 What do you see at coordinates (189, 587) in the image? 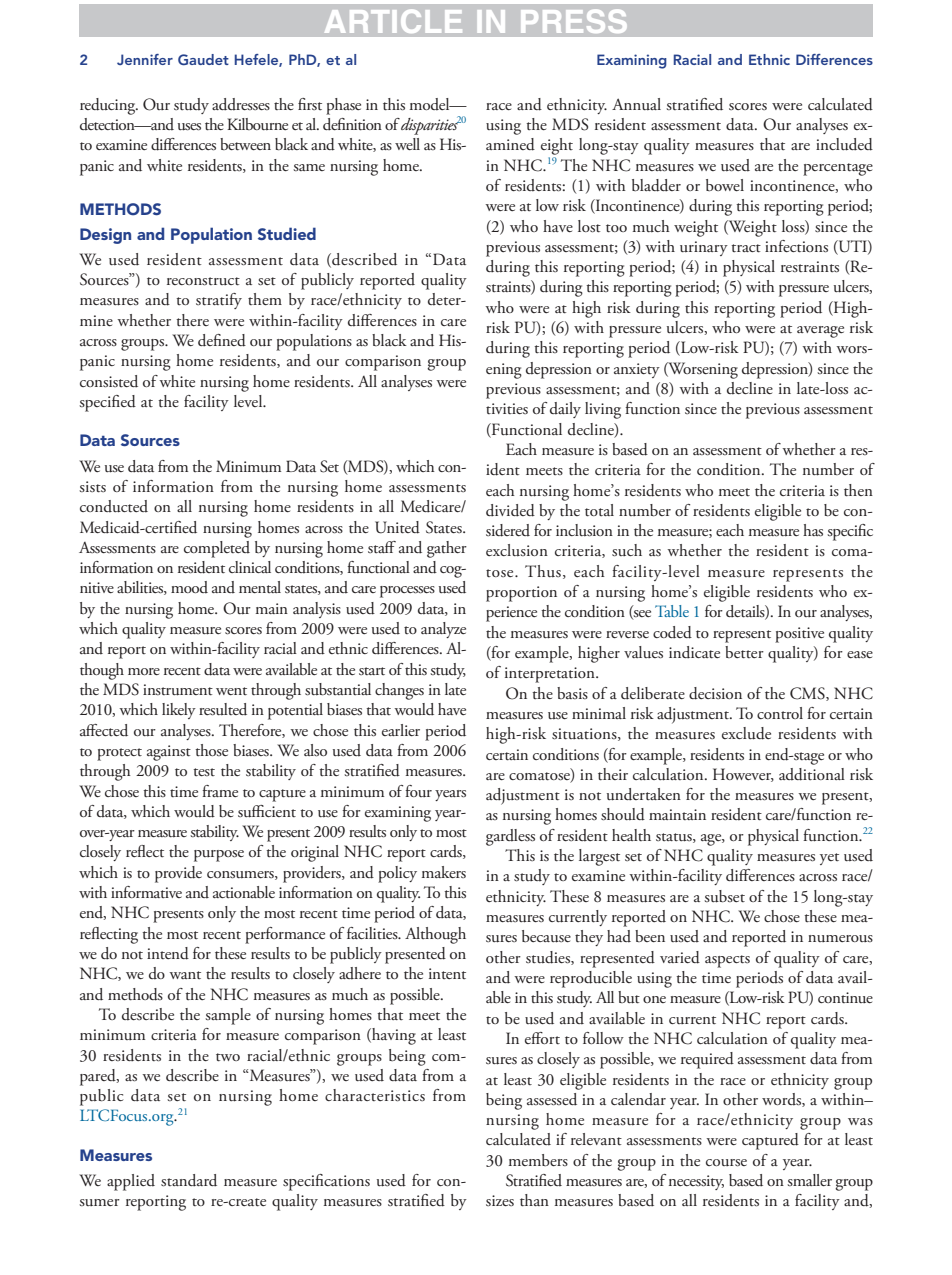
I see `mood` at bounding box center [189, 587].
